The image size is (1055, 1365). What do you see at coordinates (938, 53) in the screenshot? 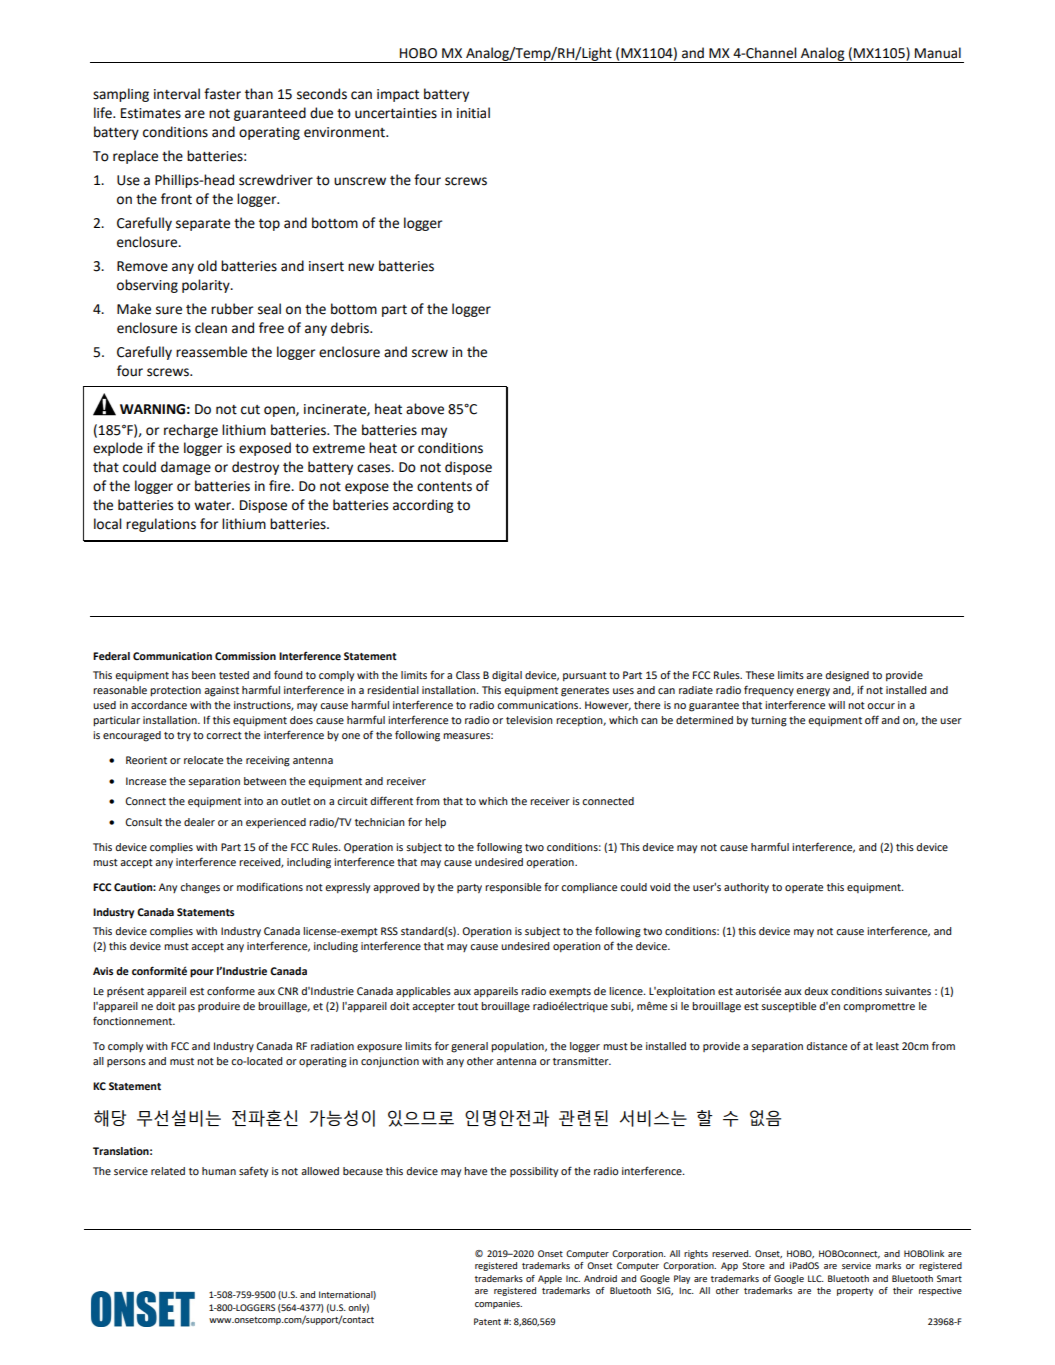
I see `Manual` at bounding box center [938, 53].
